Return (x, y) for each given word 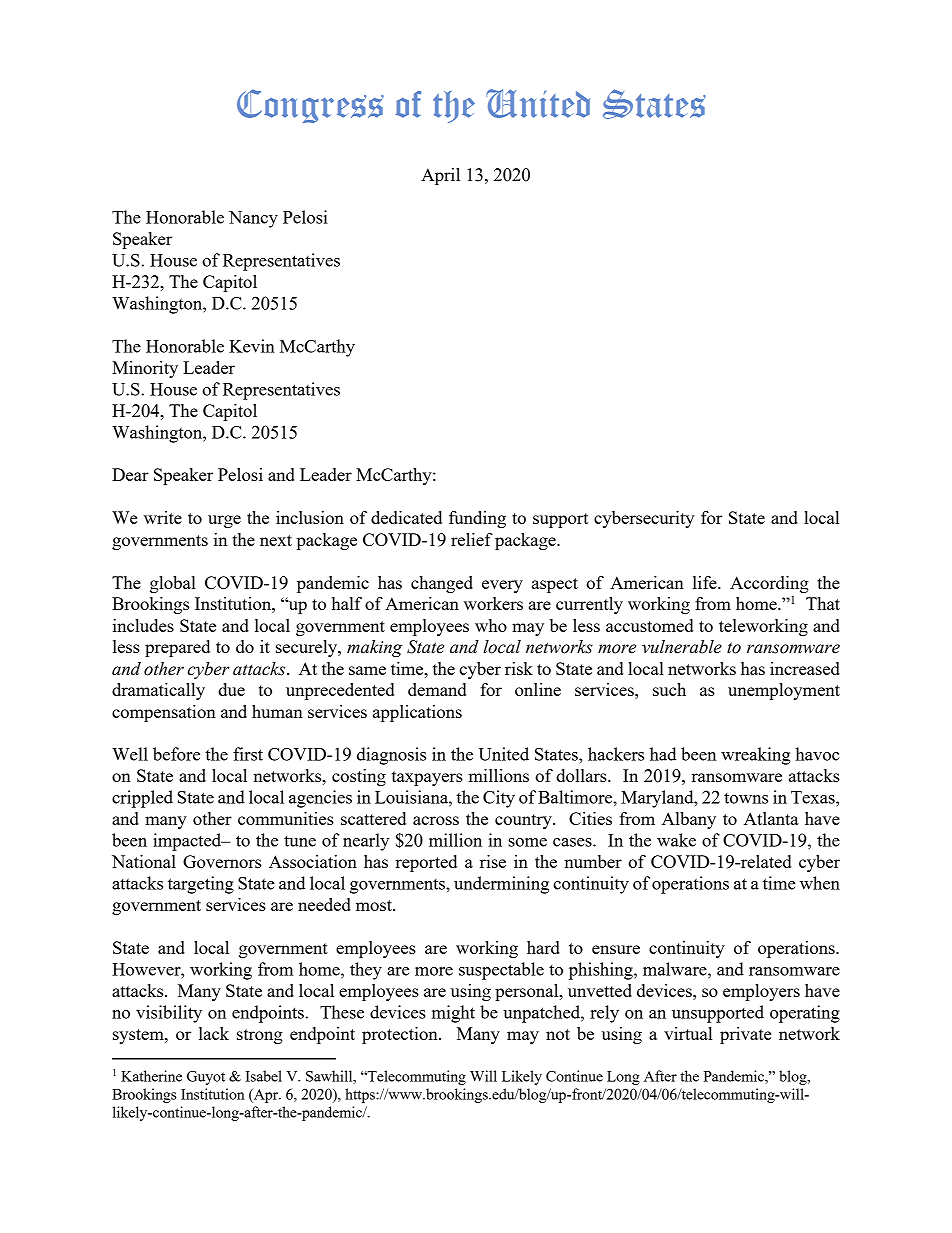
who (491, 625)
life (706, 582)
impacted (188, 842)
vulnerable (682, 647)
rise (493, 861)
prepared (177, 648)
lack (214, 1033)
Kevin (252, 346)
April (440, 176)
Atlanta (771, 818)
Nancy (253, 219)
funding (477, 519)
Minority (145, 369)
